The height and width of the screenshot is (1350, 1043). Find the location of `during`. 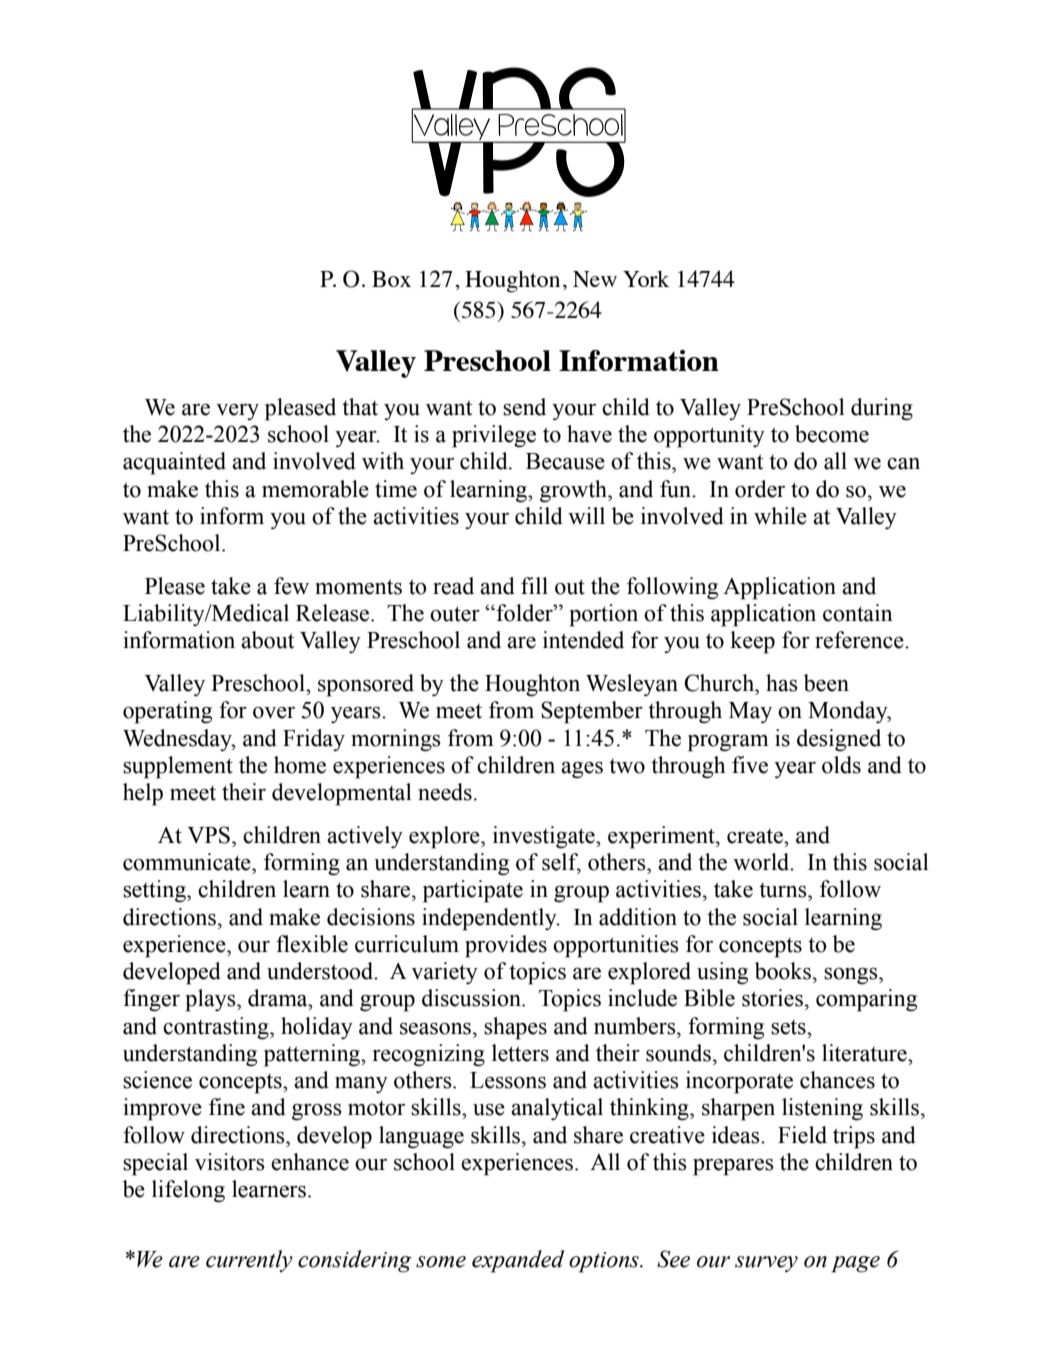

during is located at coordinates (882, 409).
